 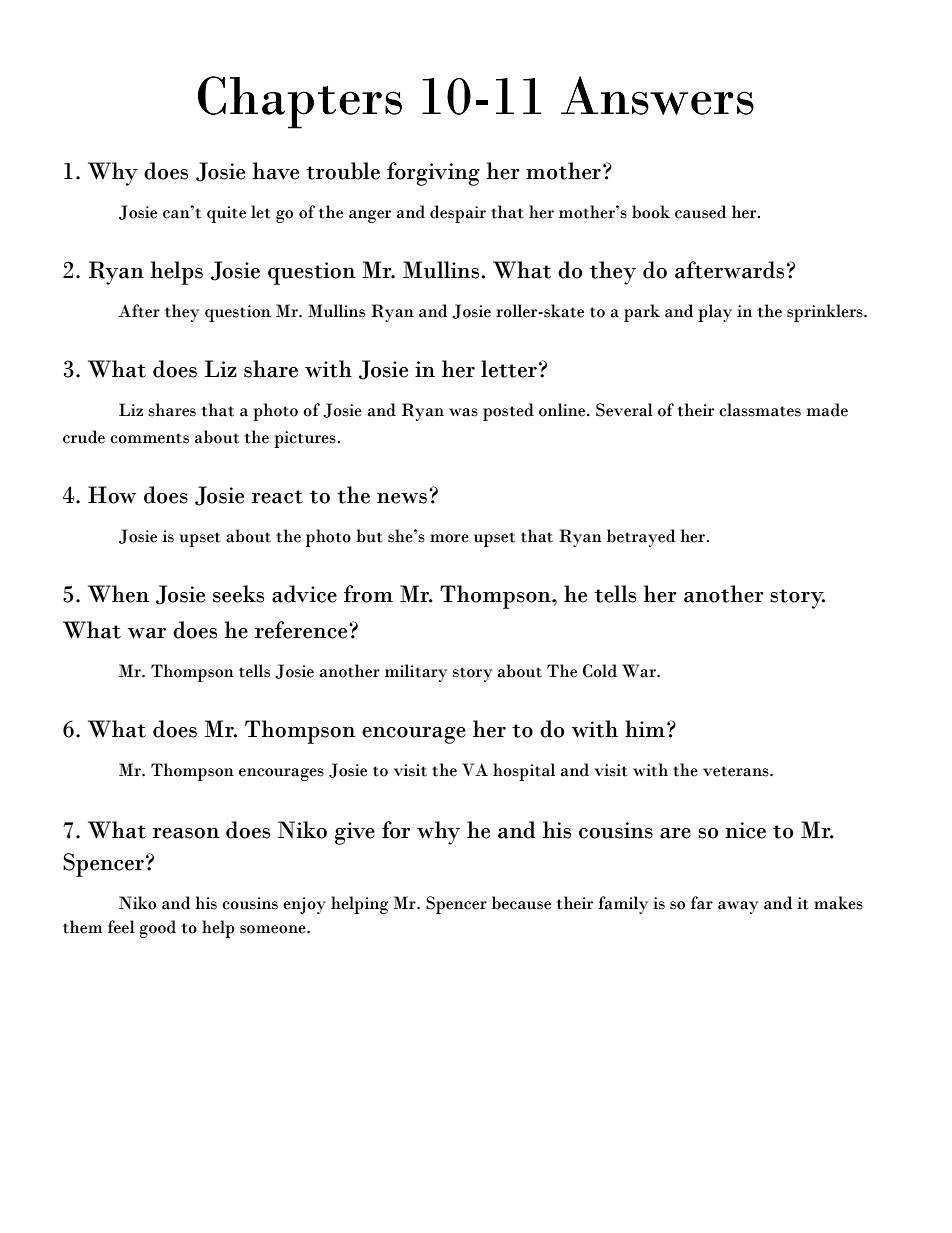 What do you see at coordinates (433, 174) in the image?
I see `forgiving` at bounding box center [433, 174].
